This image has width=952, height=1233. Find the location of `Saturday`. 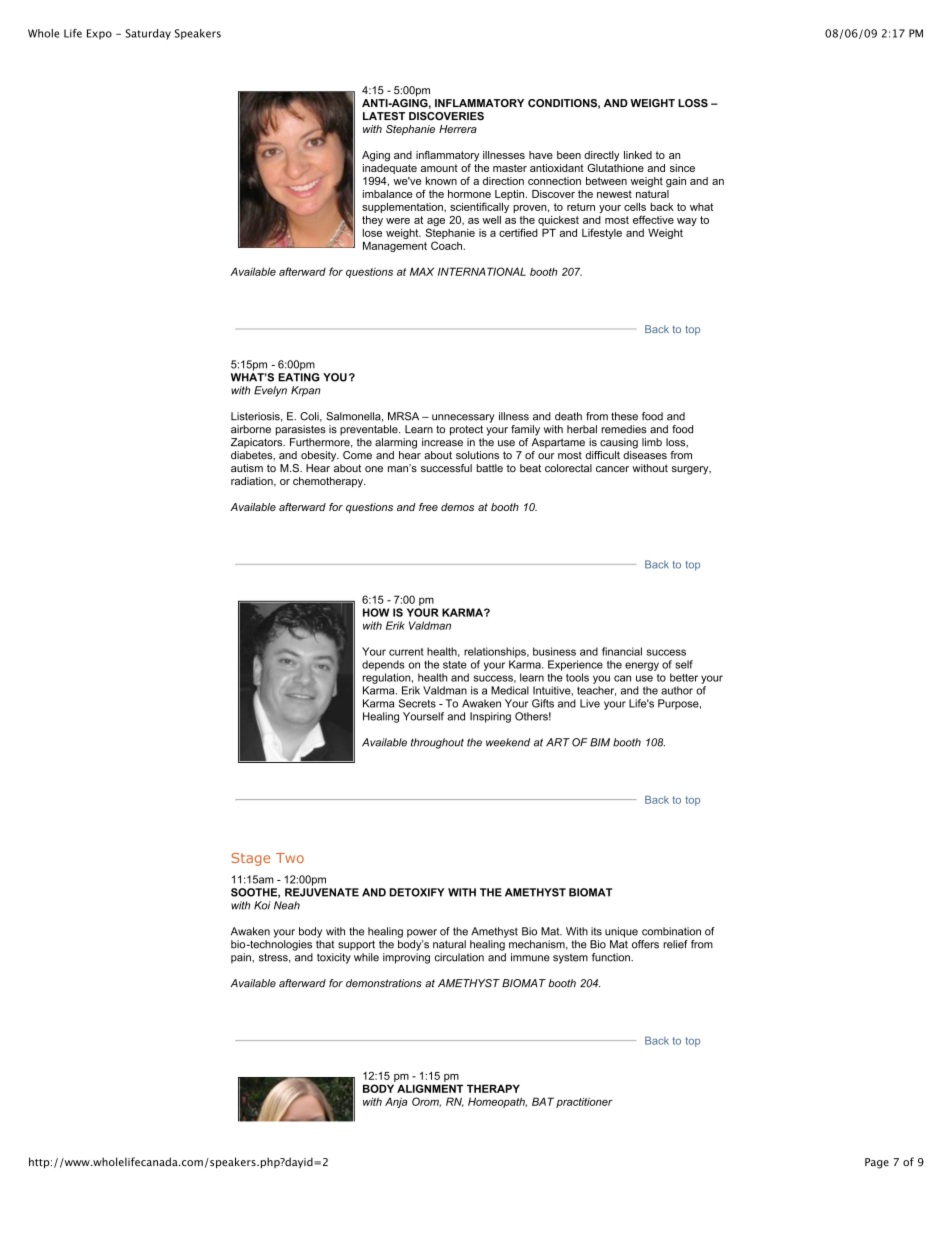

Saturday is located at coordinates (148, 34).
